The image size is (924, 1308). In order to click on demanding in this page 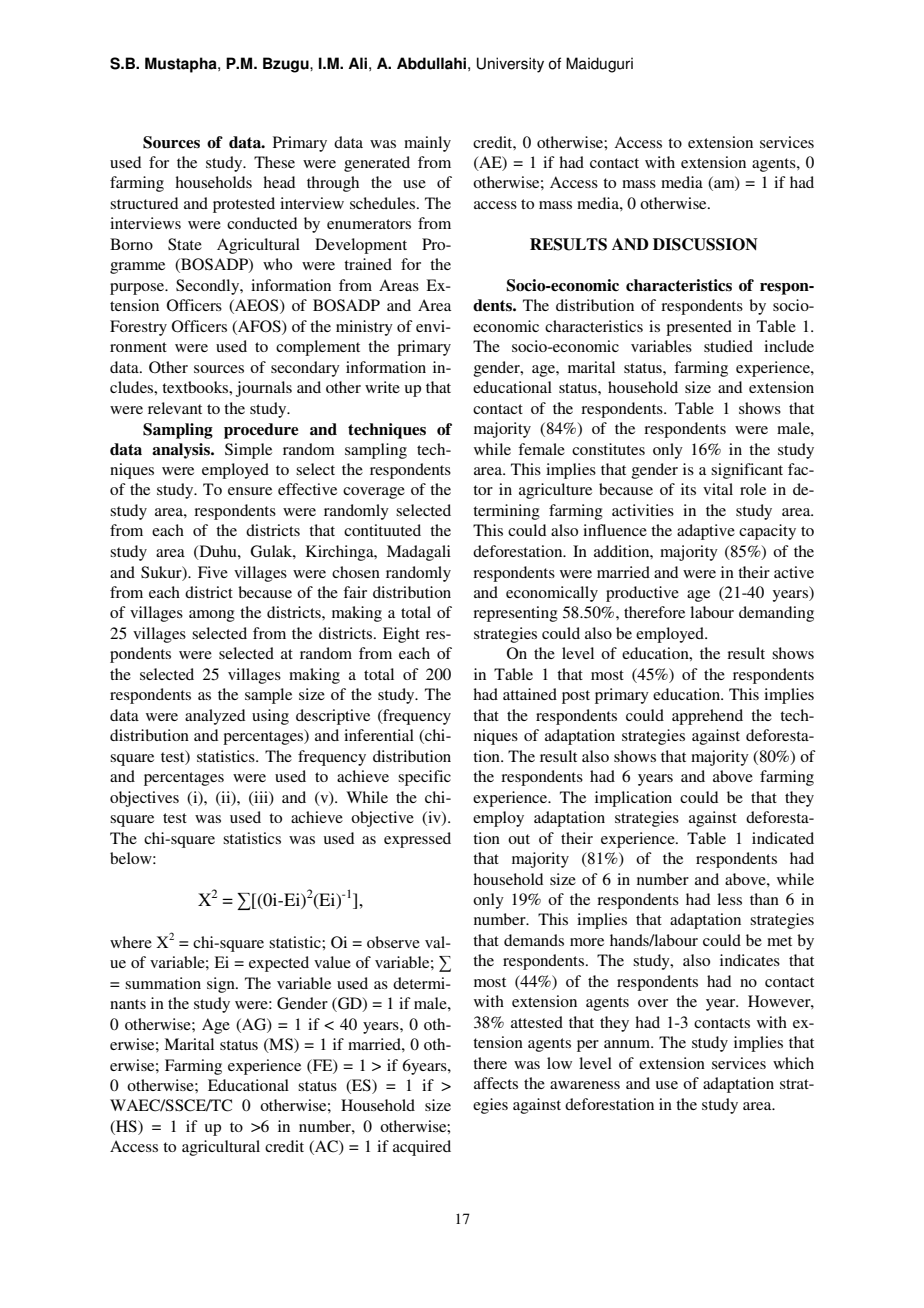, I will do `click(776, 614)`.
